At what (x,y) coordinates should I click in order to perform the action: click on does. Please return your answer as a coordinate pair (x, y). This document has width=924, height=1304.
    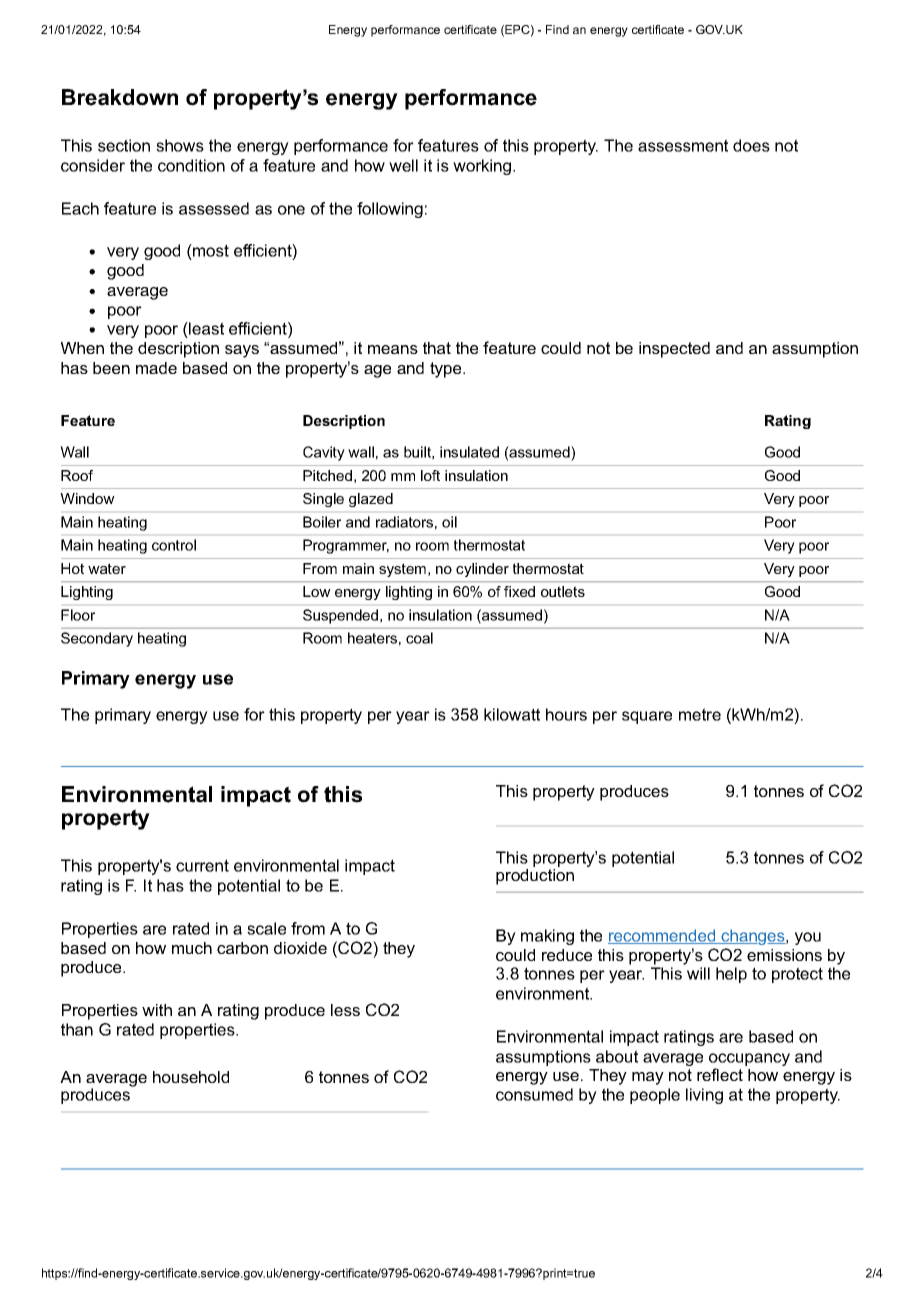
    Looking at the image, I should click on (751, 145).
